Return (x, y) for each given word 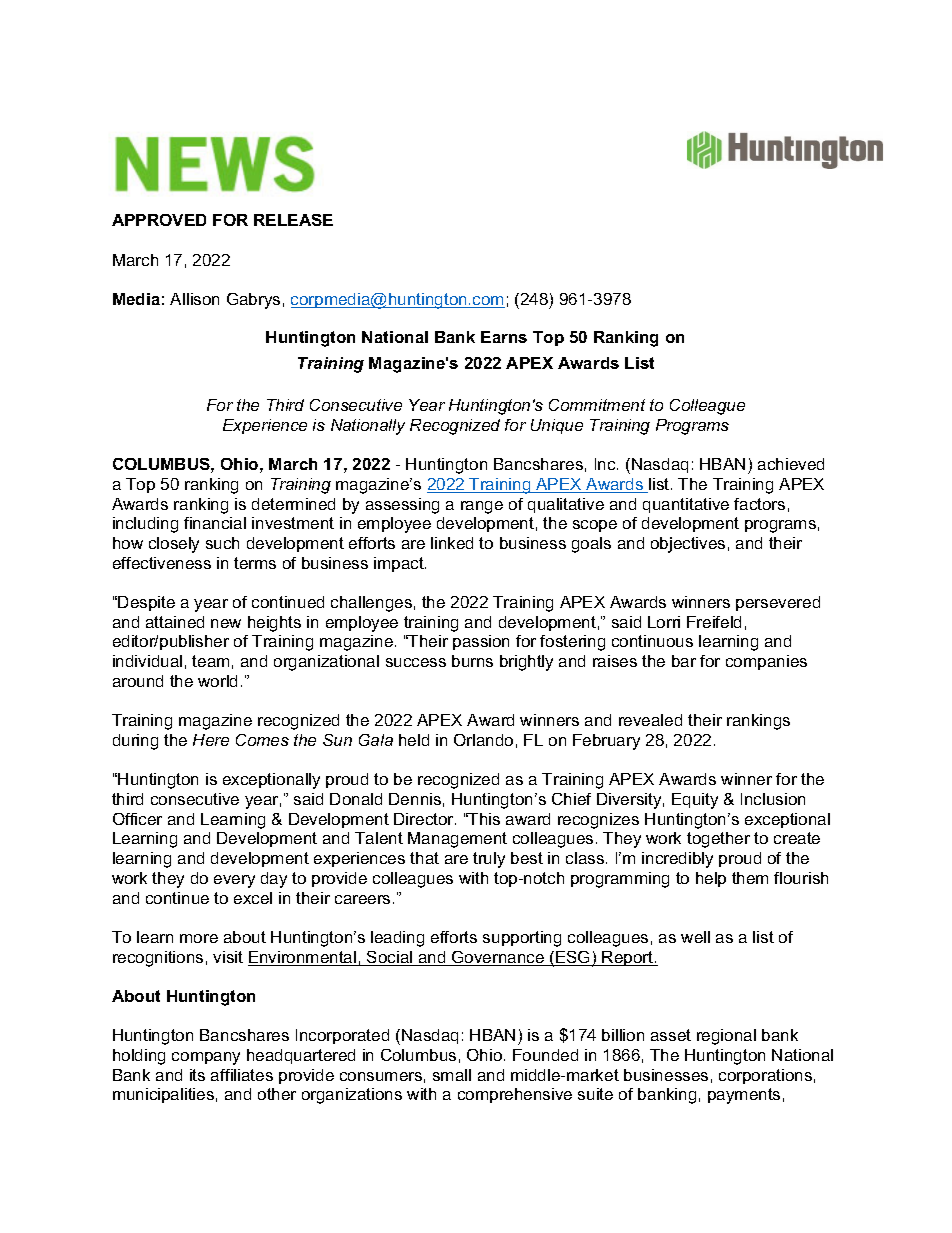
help (711, 879)
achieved (791, 464)
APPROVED (159, 220)
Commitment (597, 405)
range (482, 507)
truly (489, 860)
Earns (504, 337)
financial (215, 523)
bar (684, 661)
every (234, 881)
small (452, 1075)
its (197, 1075)
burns (472, 661)
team (210, 661)
